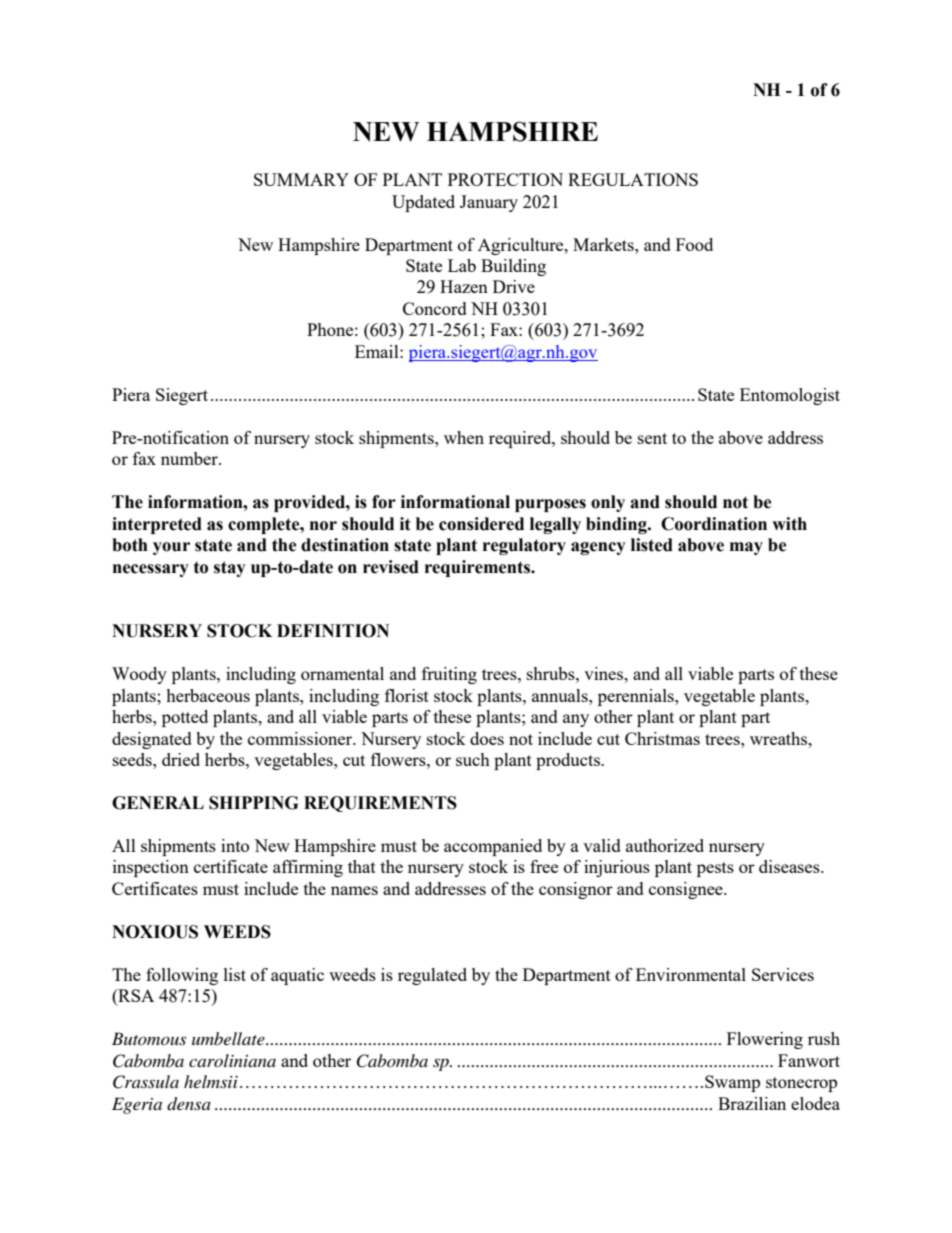 This screenshot has width=952, height=1233. Describe the element at coordinates (432, 976) in the screenshot. I see `regulated` at that location.
